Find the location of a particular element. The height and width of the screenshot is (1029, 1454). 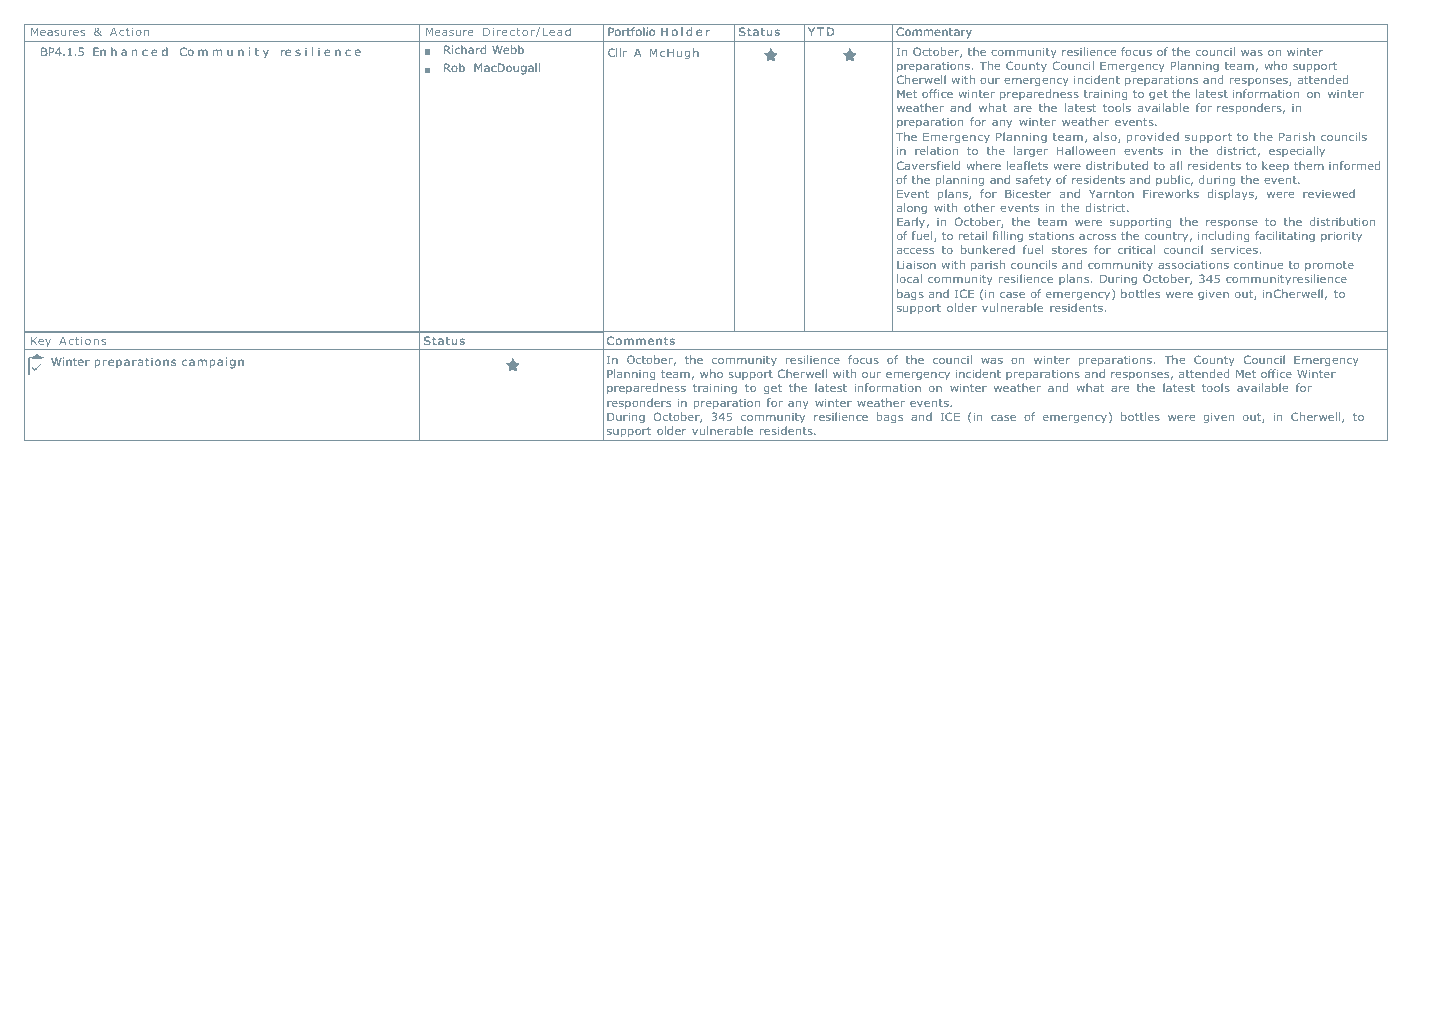

Portfolio is located at coordinates (631, 31).
